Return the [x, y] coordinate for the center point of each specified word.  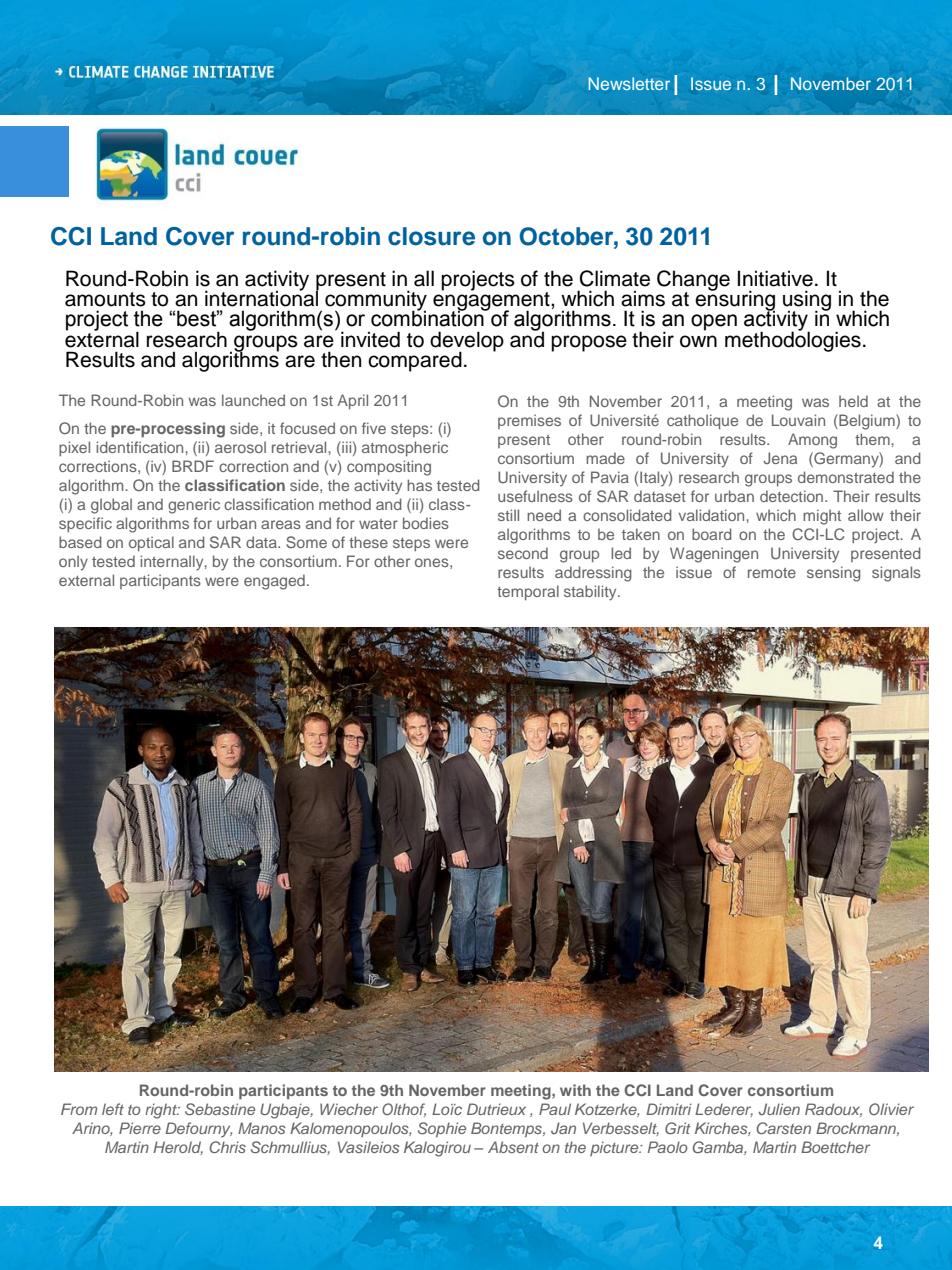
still [508, 515]
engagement [492, 301]
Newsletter [629, 83]
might [822, 517]
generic [194, 506]
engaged [274, 582]
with [575, 1090]
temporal [528, 592]
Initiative [775, 278]
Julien [779, 1109]
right [162, 1111]
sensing [834, 574]
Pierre [140, 1128]
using [807, 301]
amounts [105, 299]
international [262, 297]
